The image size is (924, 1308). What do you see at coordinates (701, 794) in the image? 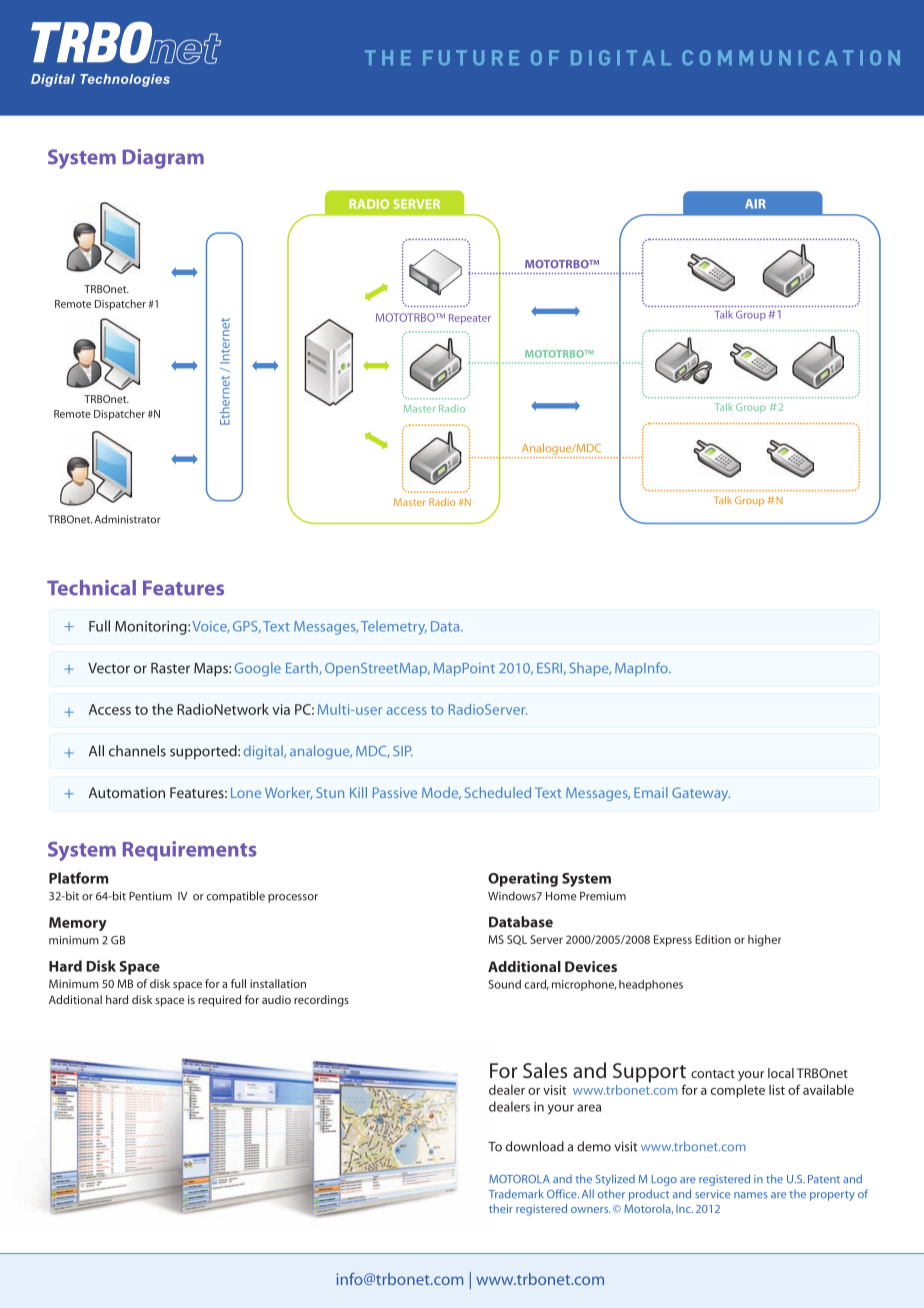
I see `Gateway` at bounding box center [701, 794].
